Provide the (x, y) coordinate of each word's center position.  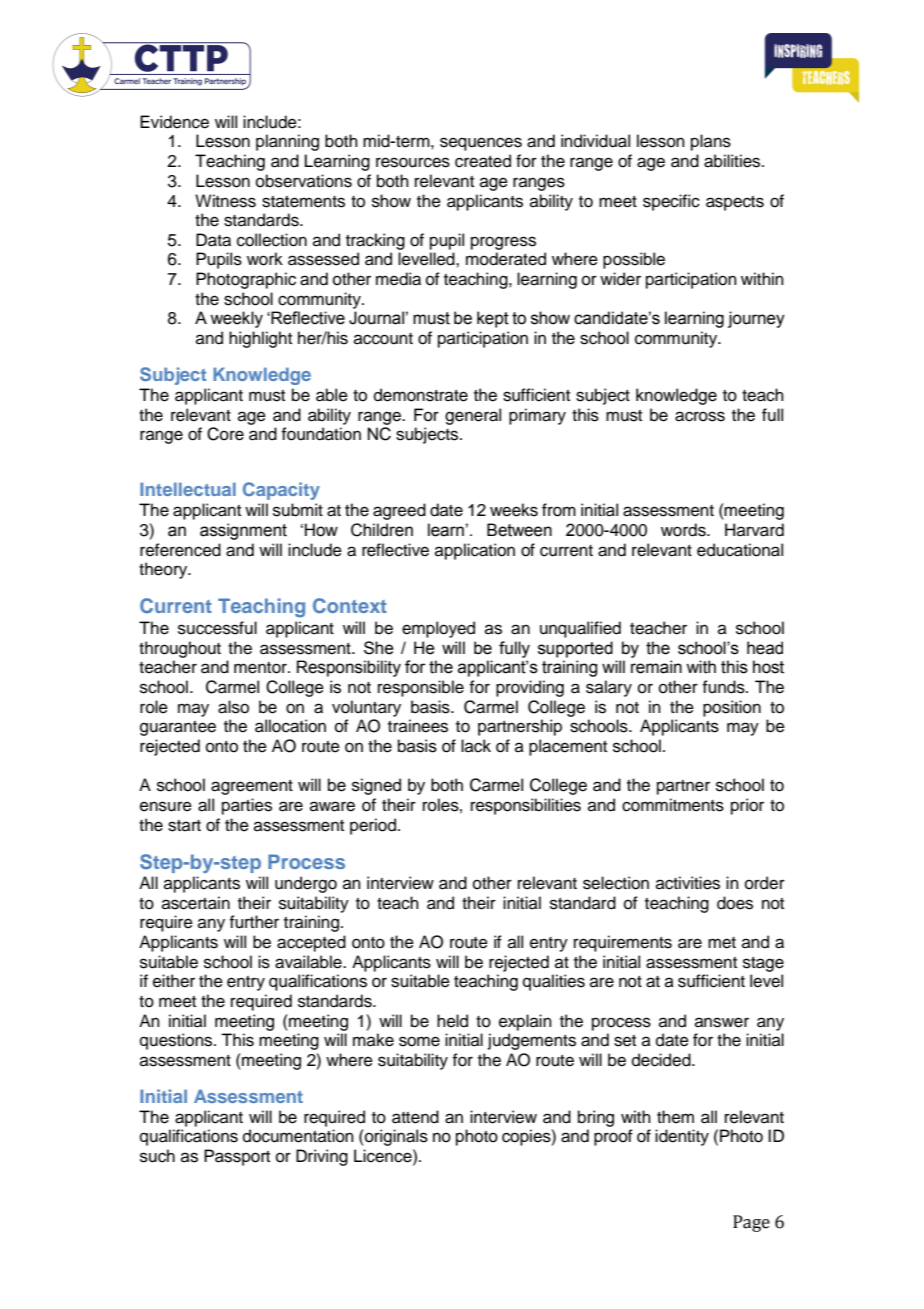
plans (711, 142)
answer (722, 1022)
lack (476, 746)
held (452, 1021)
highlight (260, 339)
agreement (252, 787)
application (475, 551)
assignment (243, 531)
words (684, 530)
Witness (225, 201)
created (483, 161)
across (700, 416)
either (174, 981)
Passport (237, 1157)
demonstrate (421, 395)
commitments (673, 805)
